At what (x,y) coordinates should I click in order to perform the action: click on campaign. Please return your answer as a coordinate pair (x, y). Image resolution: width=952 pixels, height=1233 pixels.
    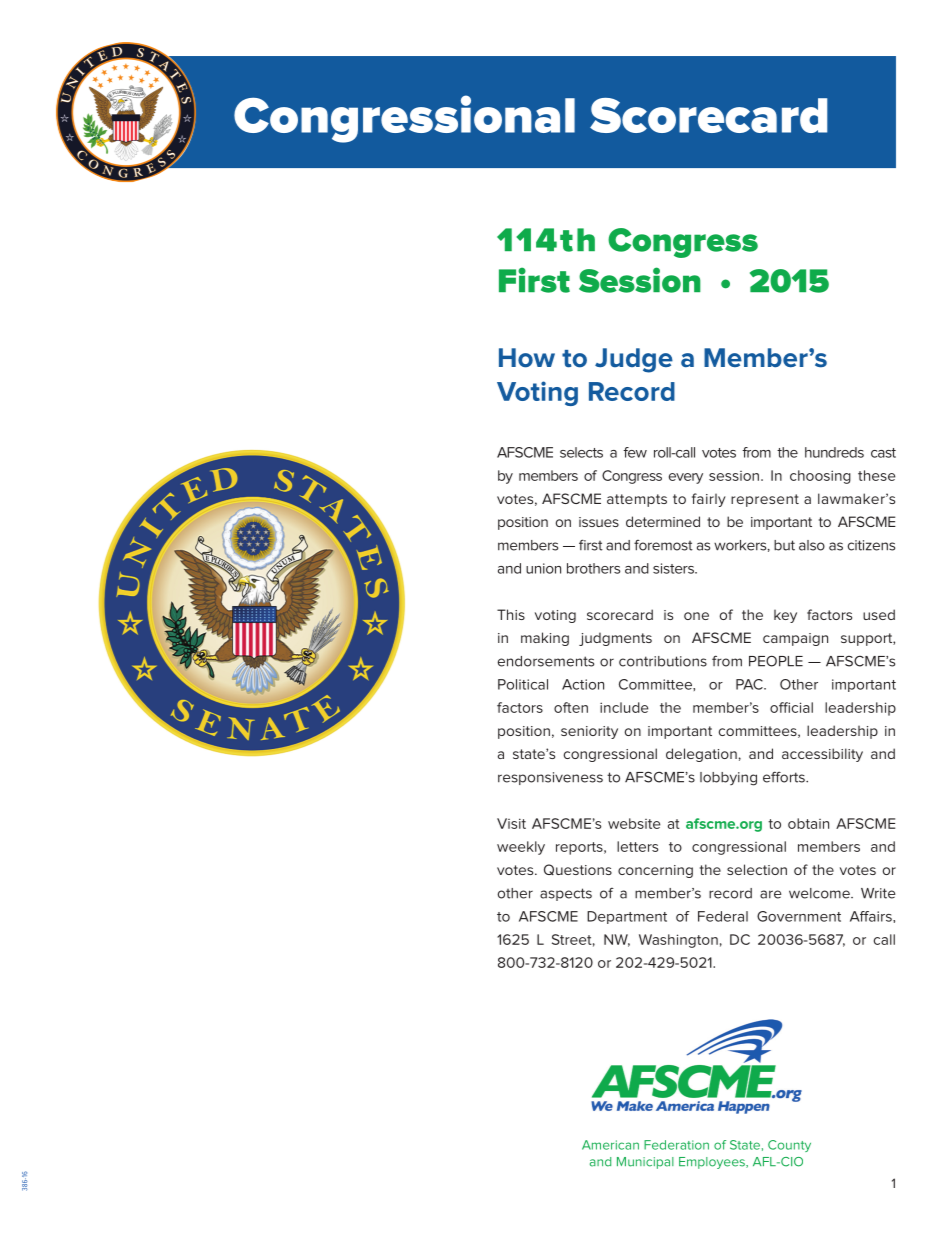
    Looking at the image, I should click on (795, 639).
